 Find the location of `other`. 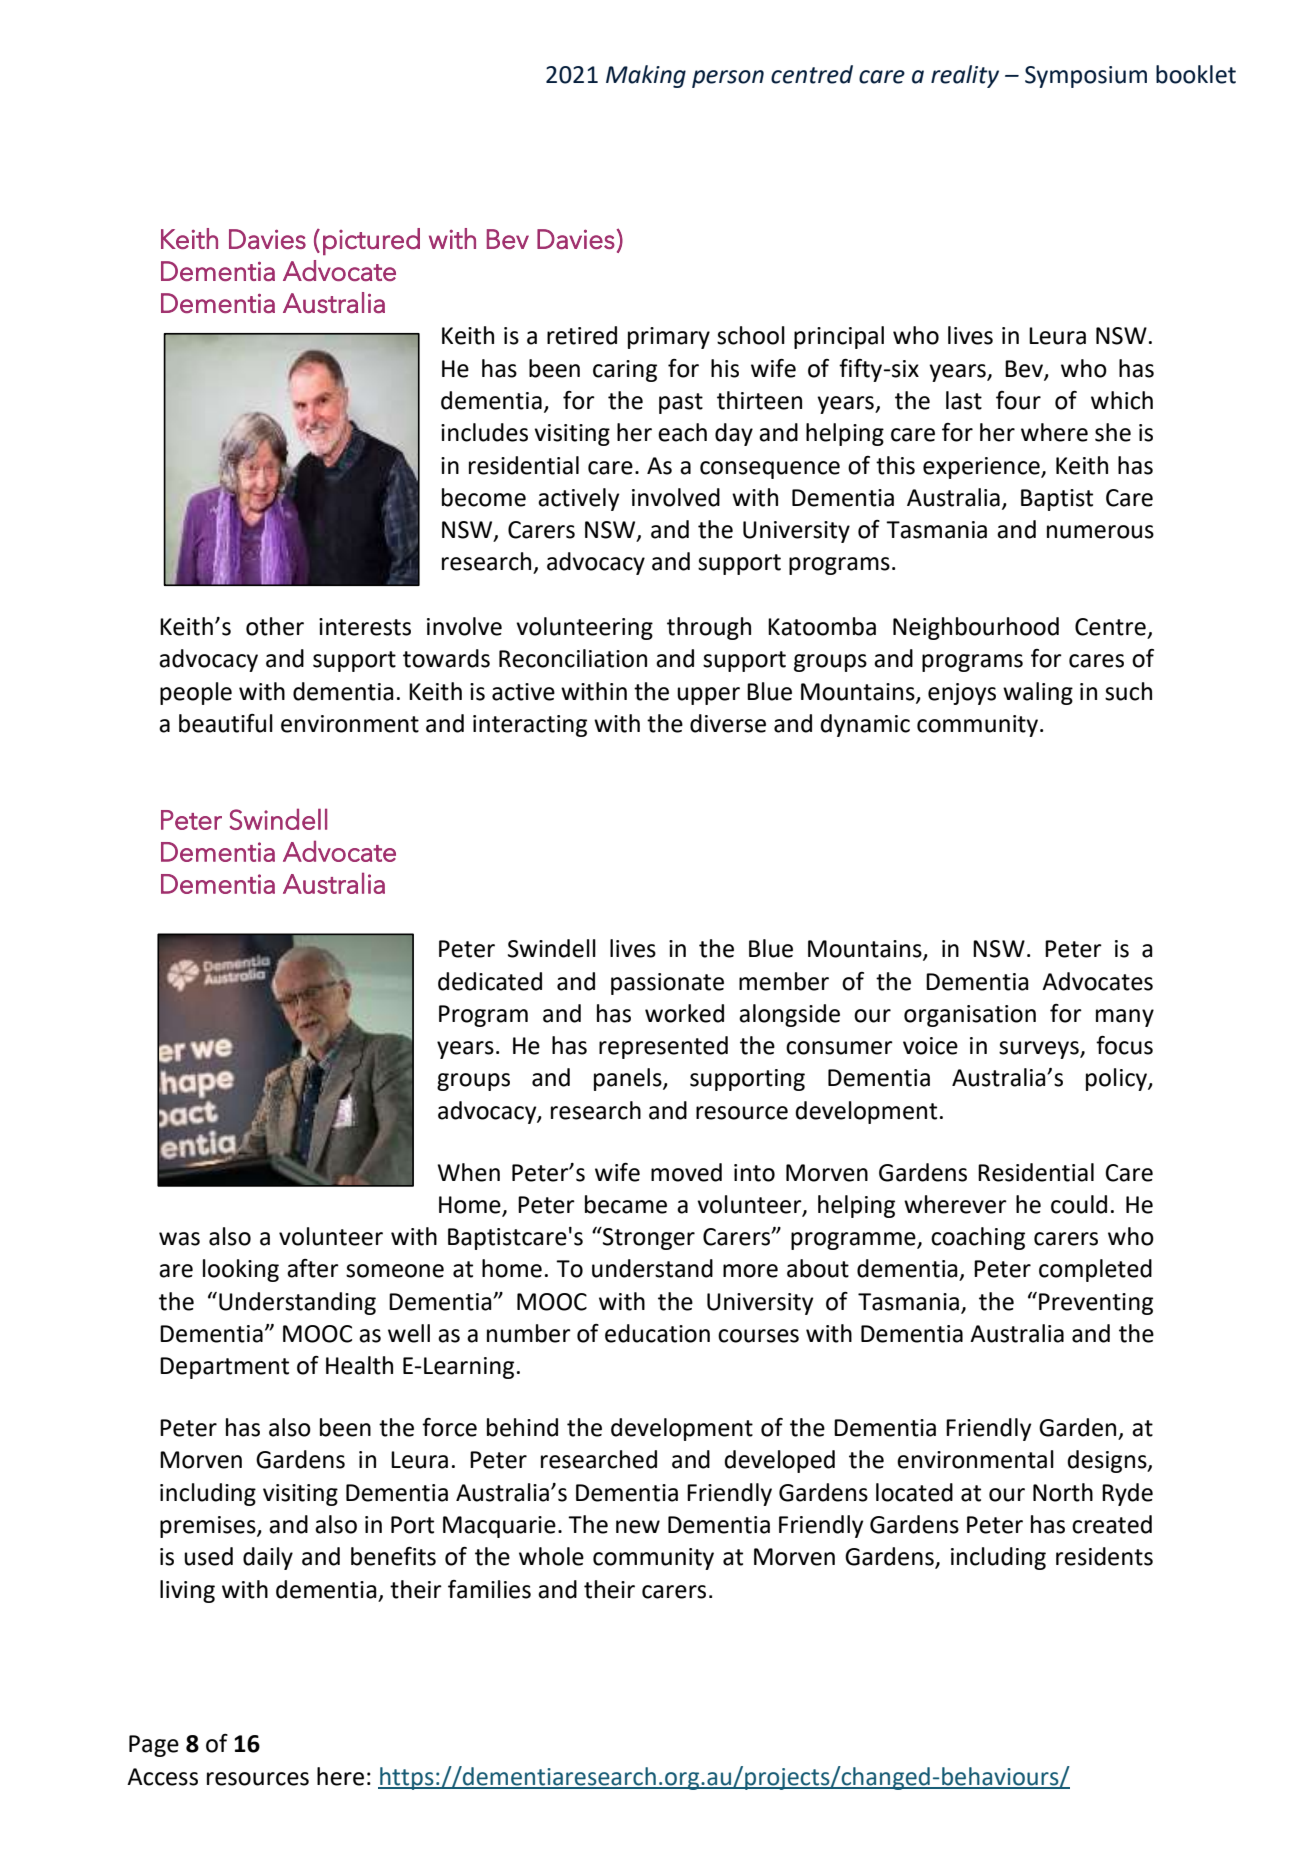

other is located at coordinates (275, 626).
